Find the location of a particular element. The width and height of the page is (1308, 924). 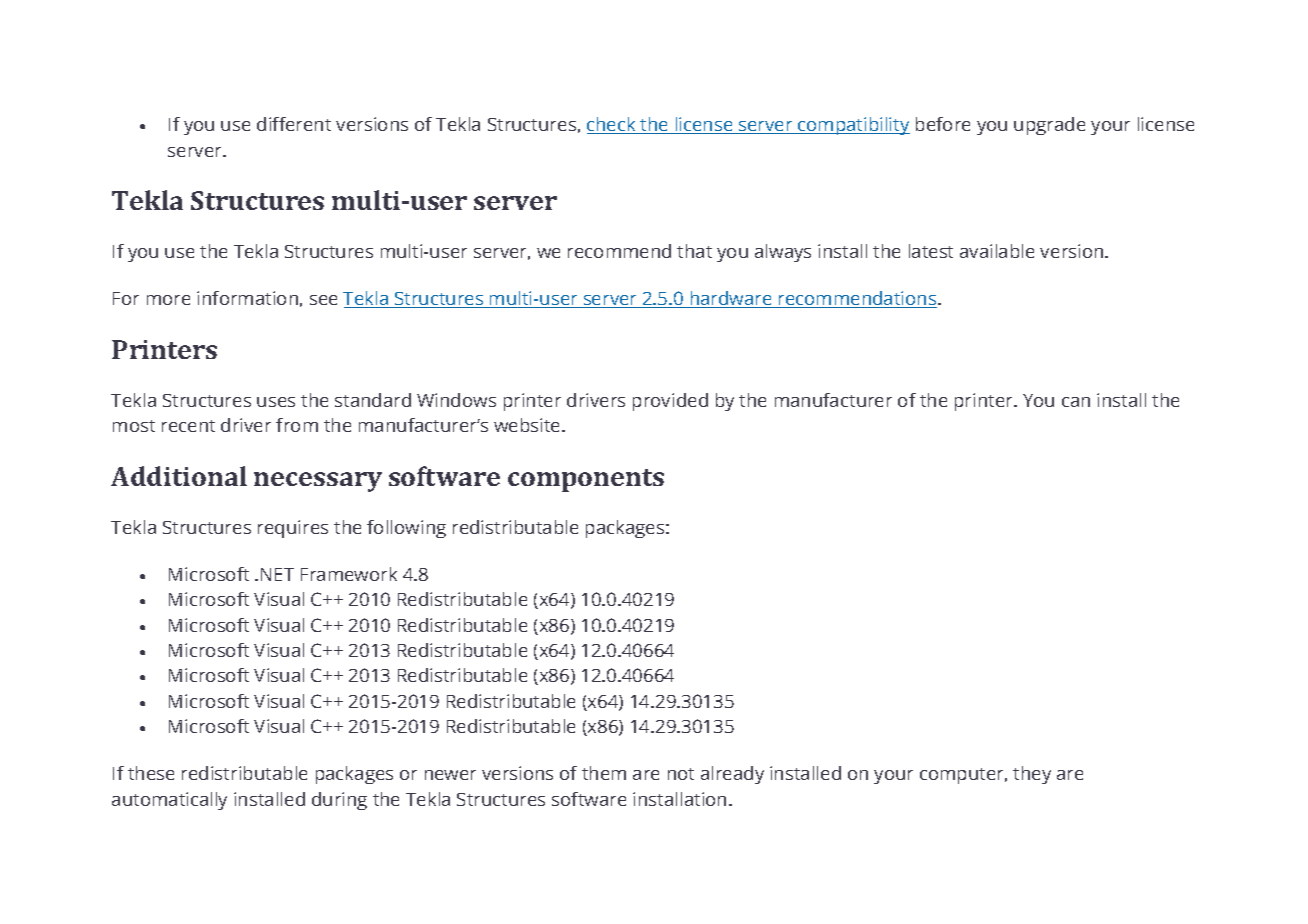

Framework is located at coordinates (349, 574).
